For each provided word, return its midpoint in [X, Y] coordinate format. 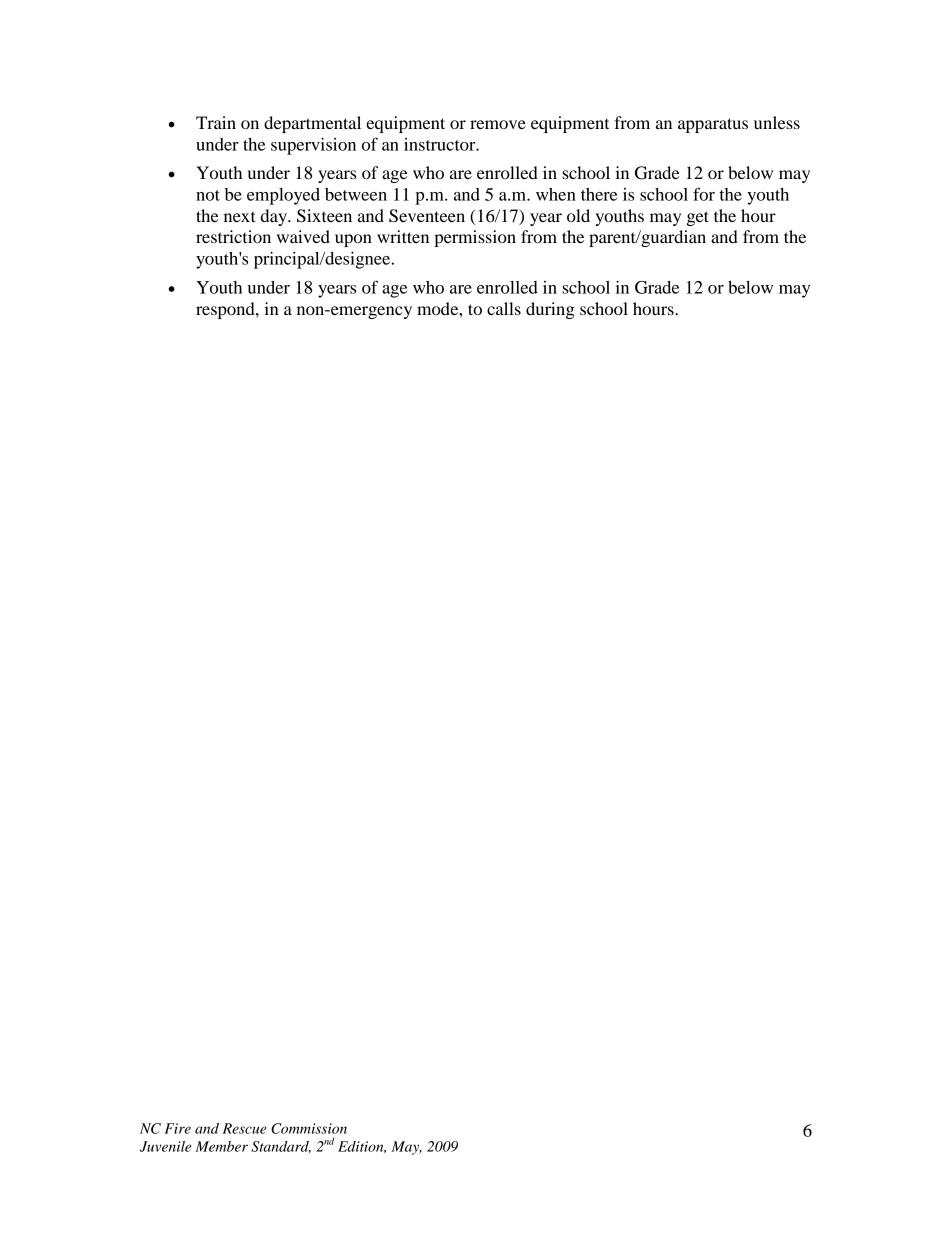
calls [504, 308]
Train [216, 122]
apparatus [713, 125]
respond [226, 310]
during [550, 310]
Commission [309, 1128]
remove [498, 124]
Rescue [244, 1128]
